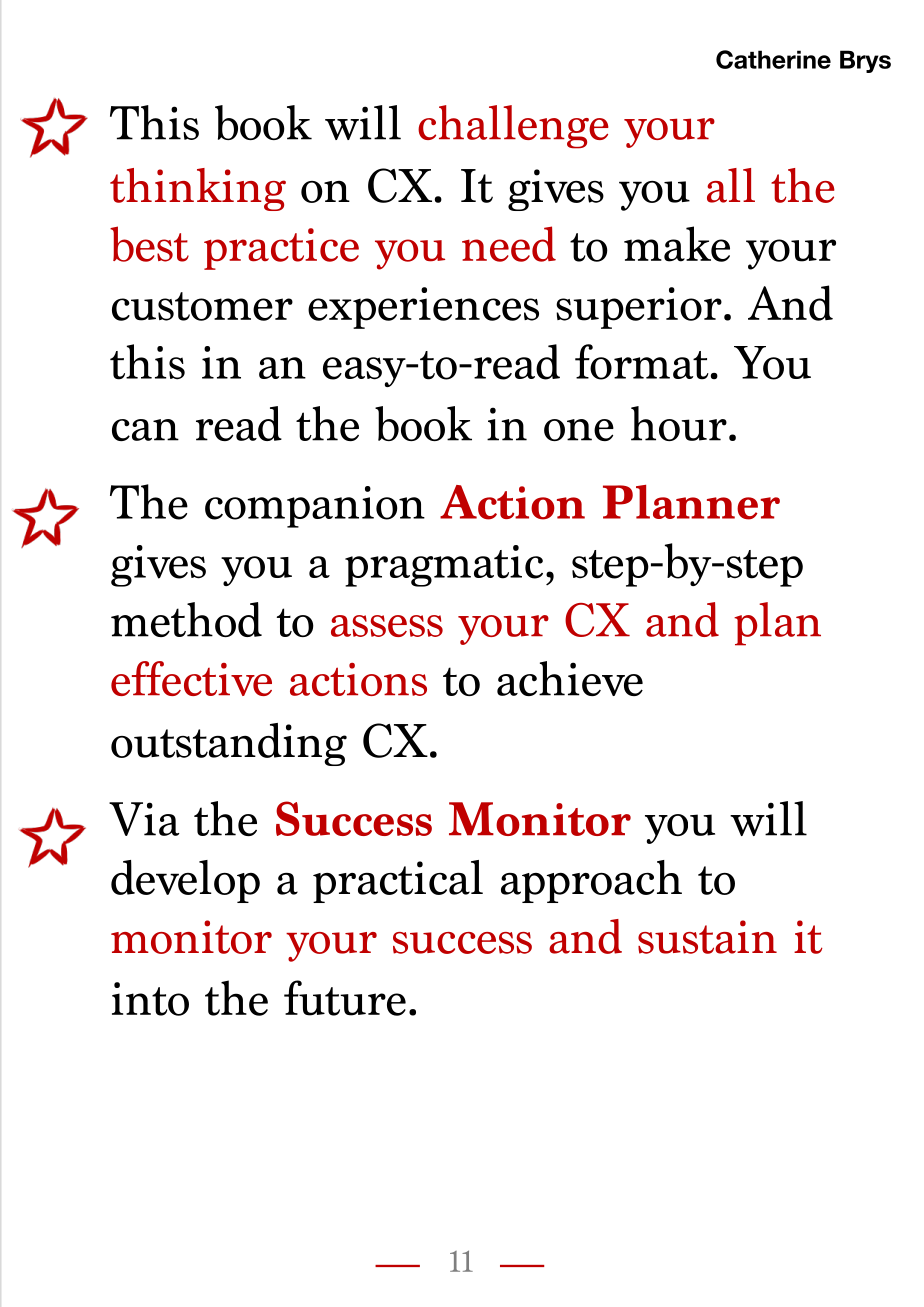  Describe the element at coordinates (202, 306) in the screenshot. I see `customer` at that location.
